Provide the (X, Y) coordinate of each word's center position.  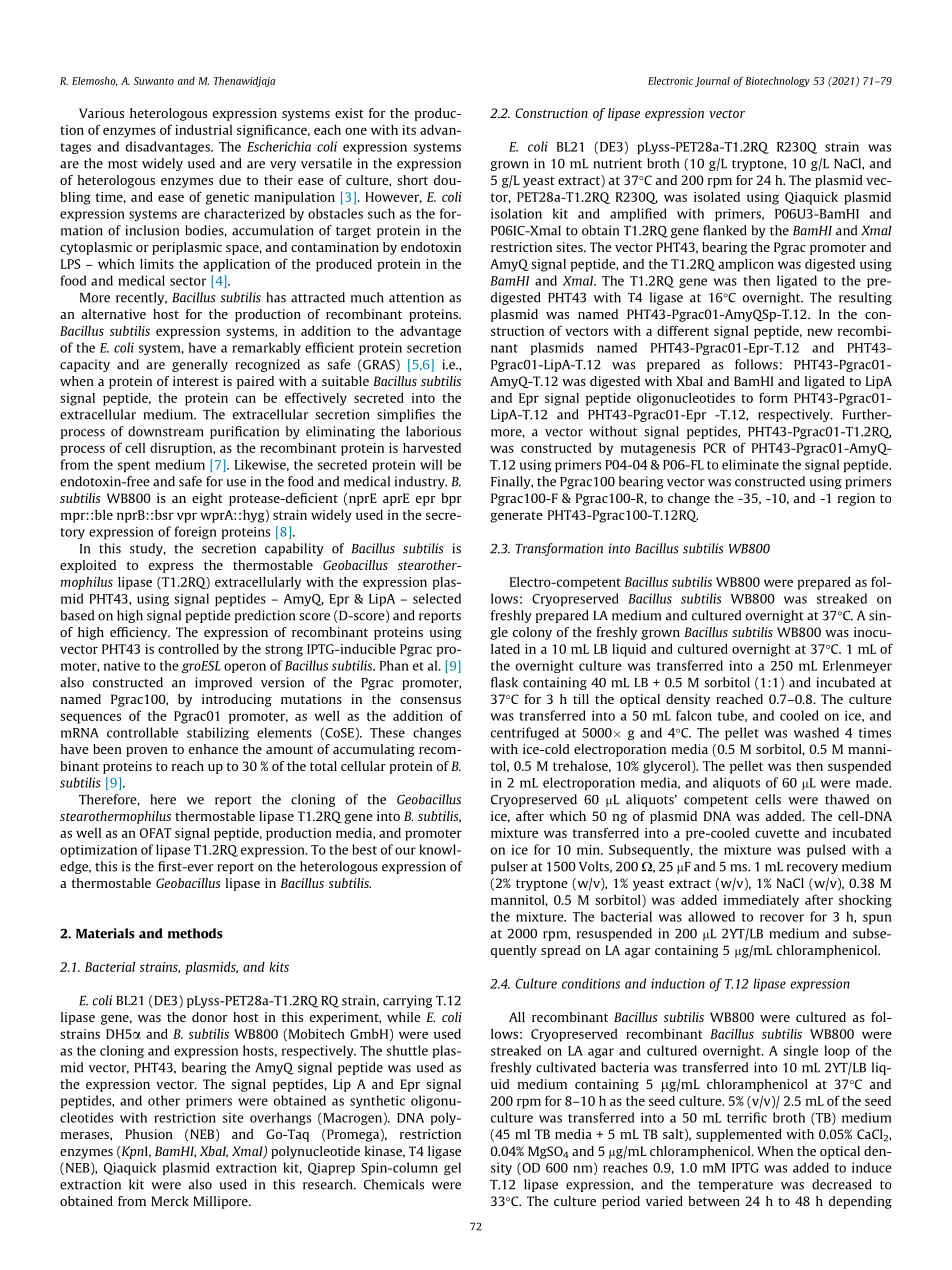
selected (437, 598)
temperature (735, 1186)
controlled (188, 649)
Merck (170, 1201)
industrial (203, 130)
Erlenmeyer (857, 666)
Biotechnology (777, 82)
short (412, 180)
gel (452, 1168)
